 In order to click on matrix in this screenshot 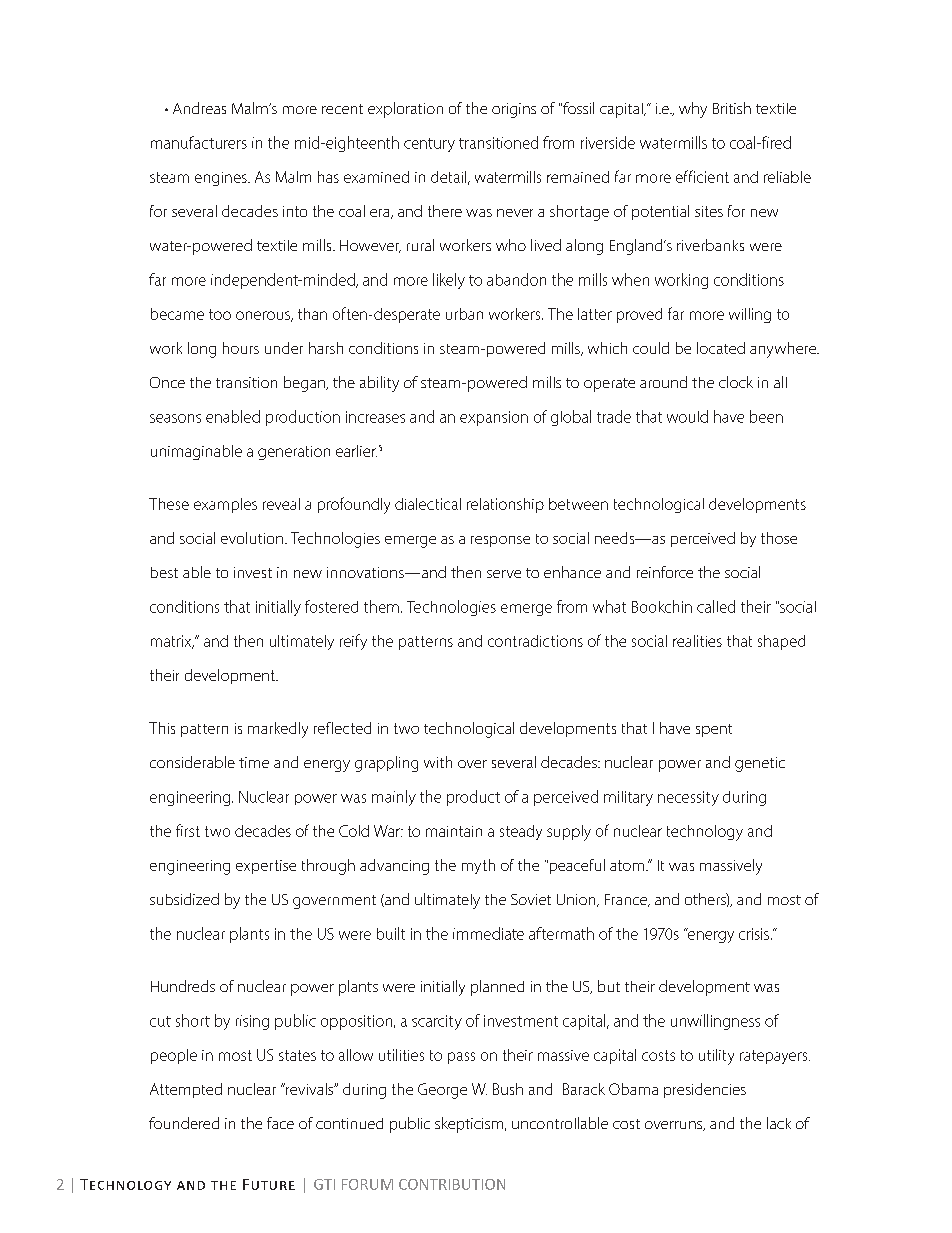, I will do `click(172, 642)`.
